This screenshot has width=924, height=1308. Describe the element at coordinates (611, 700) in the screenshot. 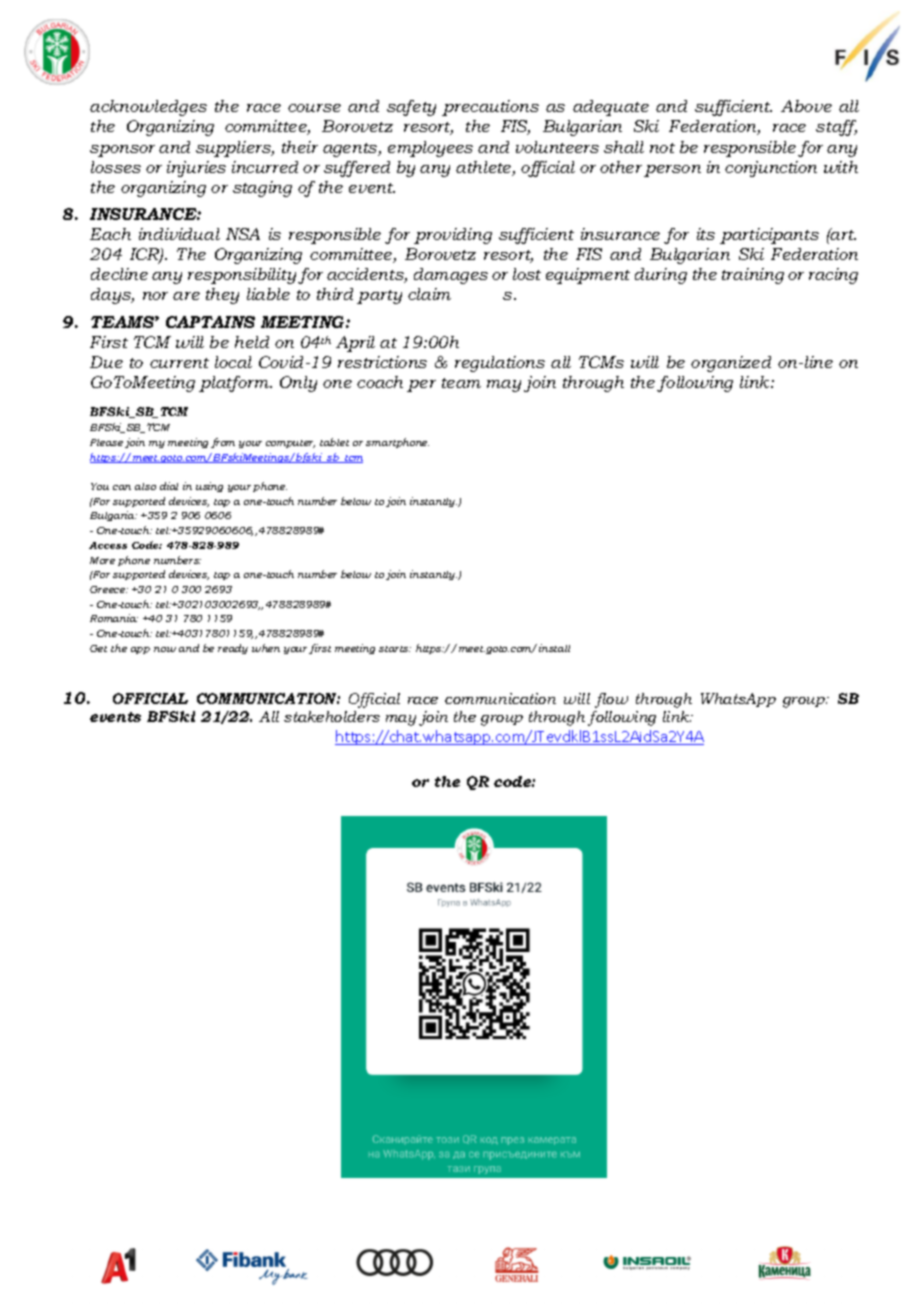

I see `flow` at that location.
